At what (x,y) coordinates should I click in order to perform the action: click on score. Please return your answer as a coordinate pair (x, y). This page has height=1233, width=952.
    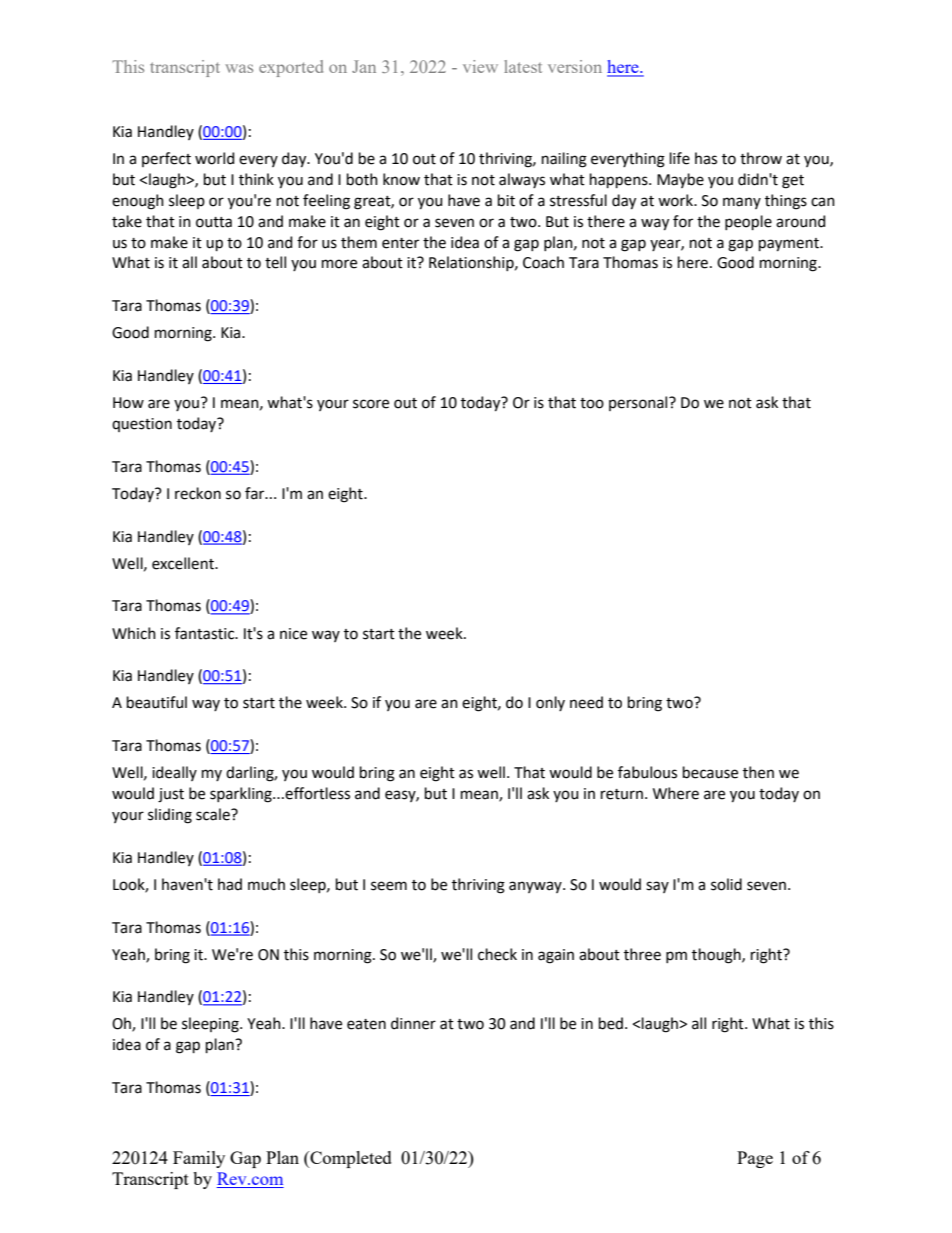
    Looking at the image, I should click on (371, 404).
